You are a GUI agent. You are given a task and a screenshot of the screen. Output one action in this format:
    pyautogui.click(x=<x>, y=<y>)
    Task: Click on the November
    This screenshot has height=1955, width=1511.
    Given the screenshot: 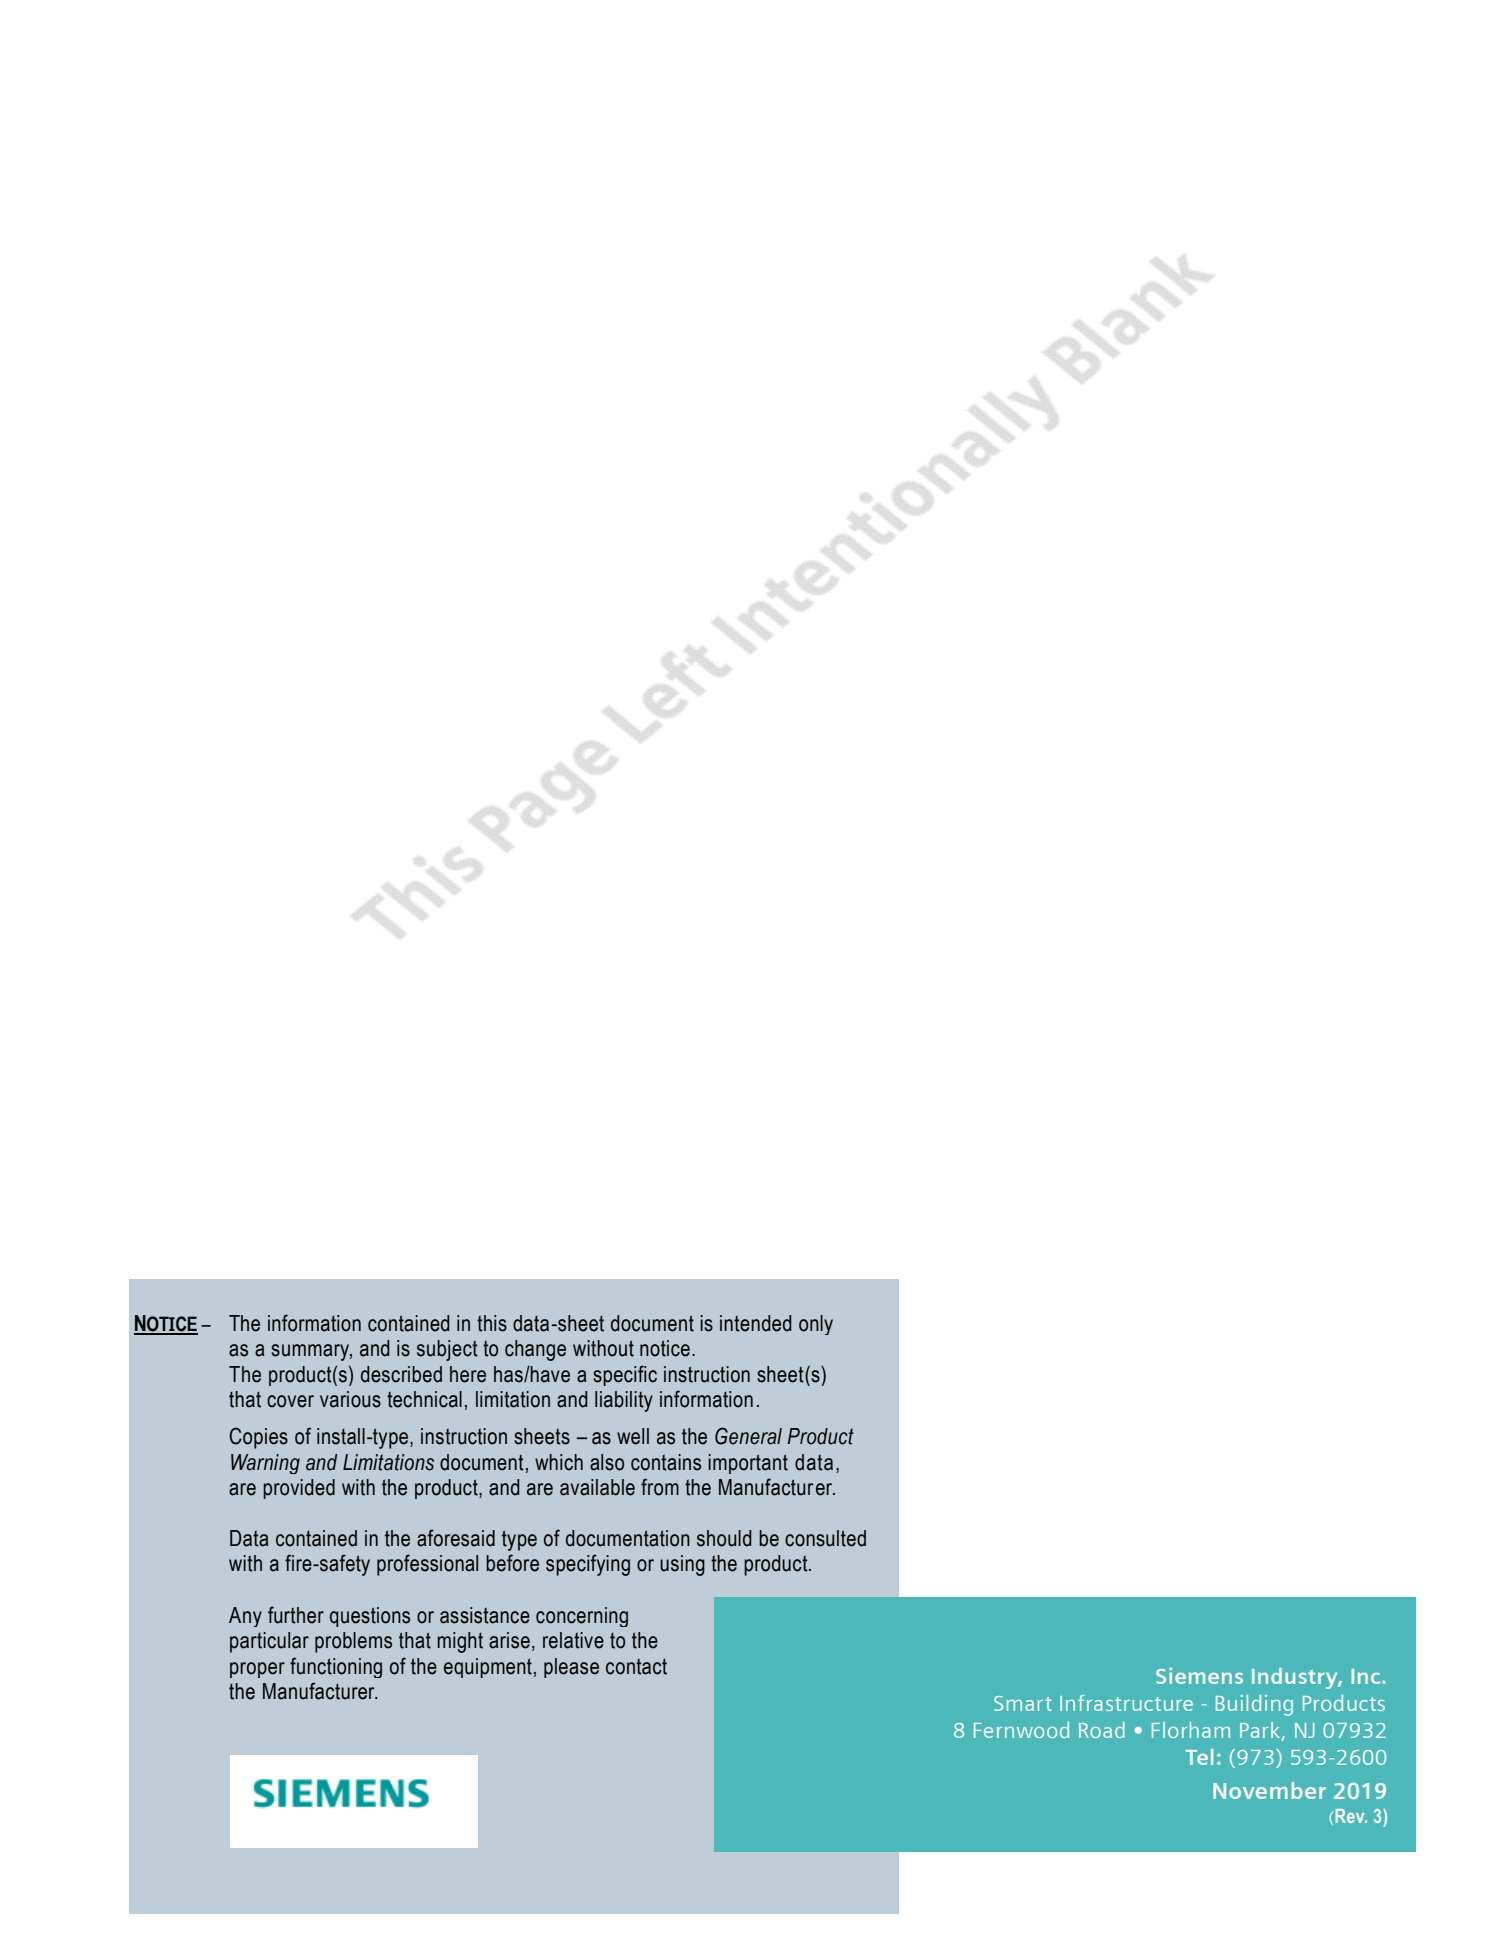 What is the action you would take?
    pyautogui.click(x=1269, y=1790)
